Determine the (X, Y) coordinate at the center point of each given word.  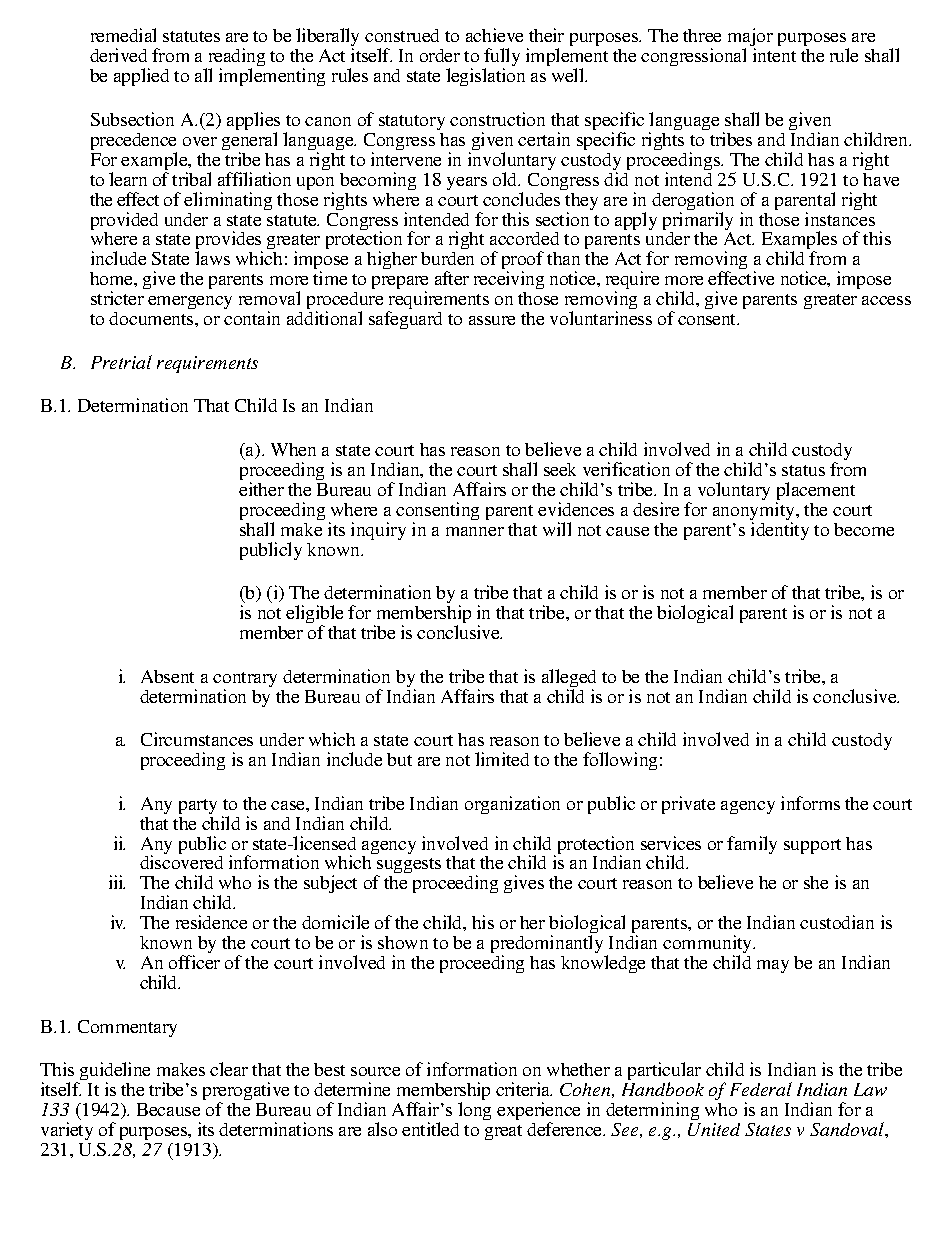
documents (152, 318)
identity (780, 531)
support (812, 846)
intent (774, 55)
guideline (115, 1072)
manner (475, 531)
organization (512, 805)
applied (141, 77)
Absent (167, 676)
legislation (485, 77)
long (474, 1111)
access (886, 300)
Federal (761, 1089)
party (198, 806)
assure (492, 320)
